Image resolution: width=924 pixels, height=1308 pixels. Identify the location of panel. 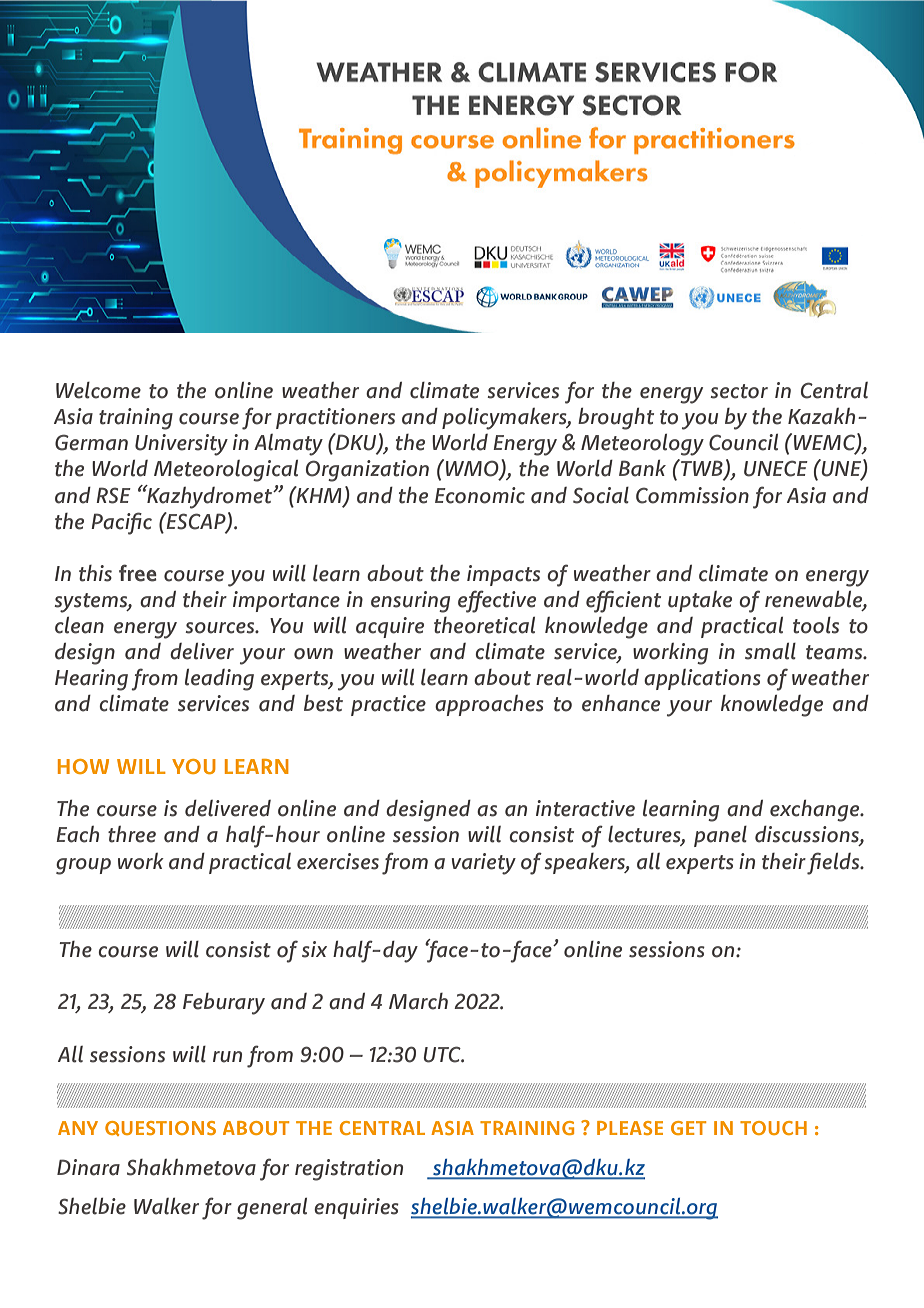
(720, 836).
